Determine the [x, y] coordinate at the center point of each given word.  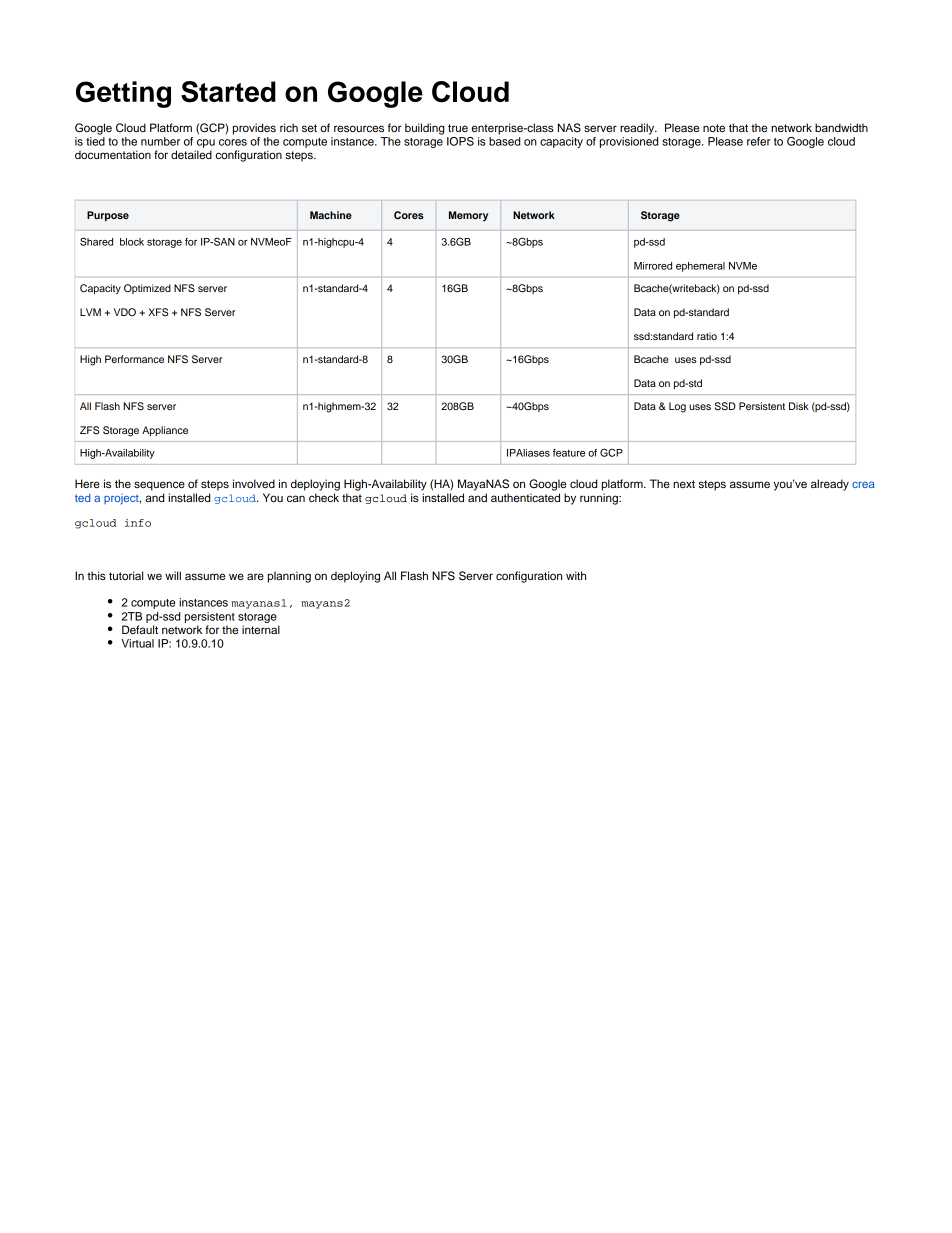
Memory [468, 216]
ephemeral [700, 267]
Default [140, 629]
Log [677, 407]
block [132, 242]
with [576, 575]
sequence [159, 486]
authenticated [525, 497]
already [830, 485]
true [458, 128]
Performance [134, 359]
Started [228, 92]
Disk [799, 406]
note [714, 128]
